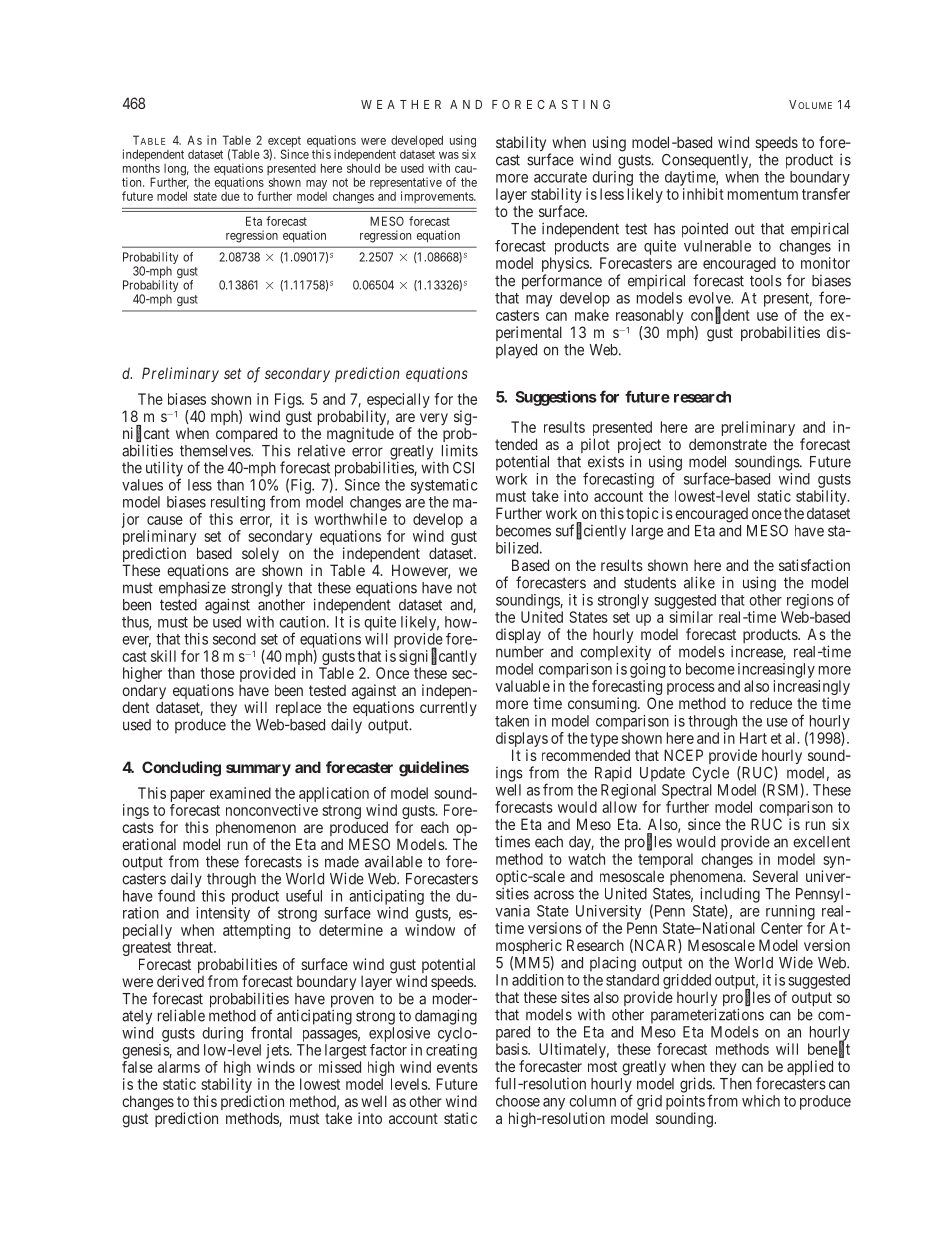 The width and height of the document is (952, 1233). What do you see at coordinates (707, 879) in the document?
I see `phenomena` at bounding box center [707, 879].
